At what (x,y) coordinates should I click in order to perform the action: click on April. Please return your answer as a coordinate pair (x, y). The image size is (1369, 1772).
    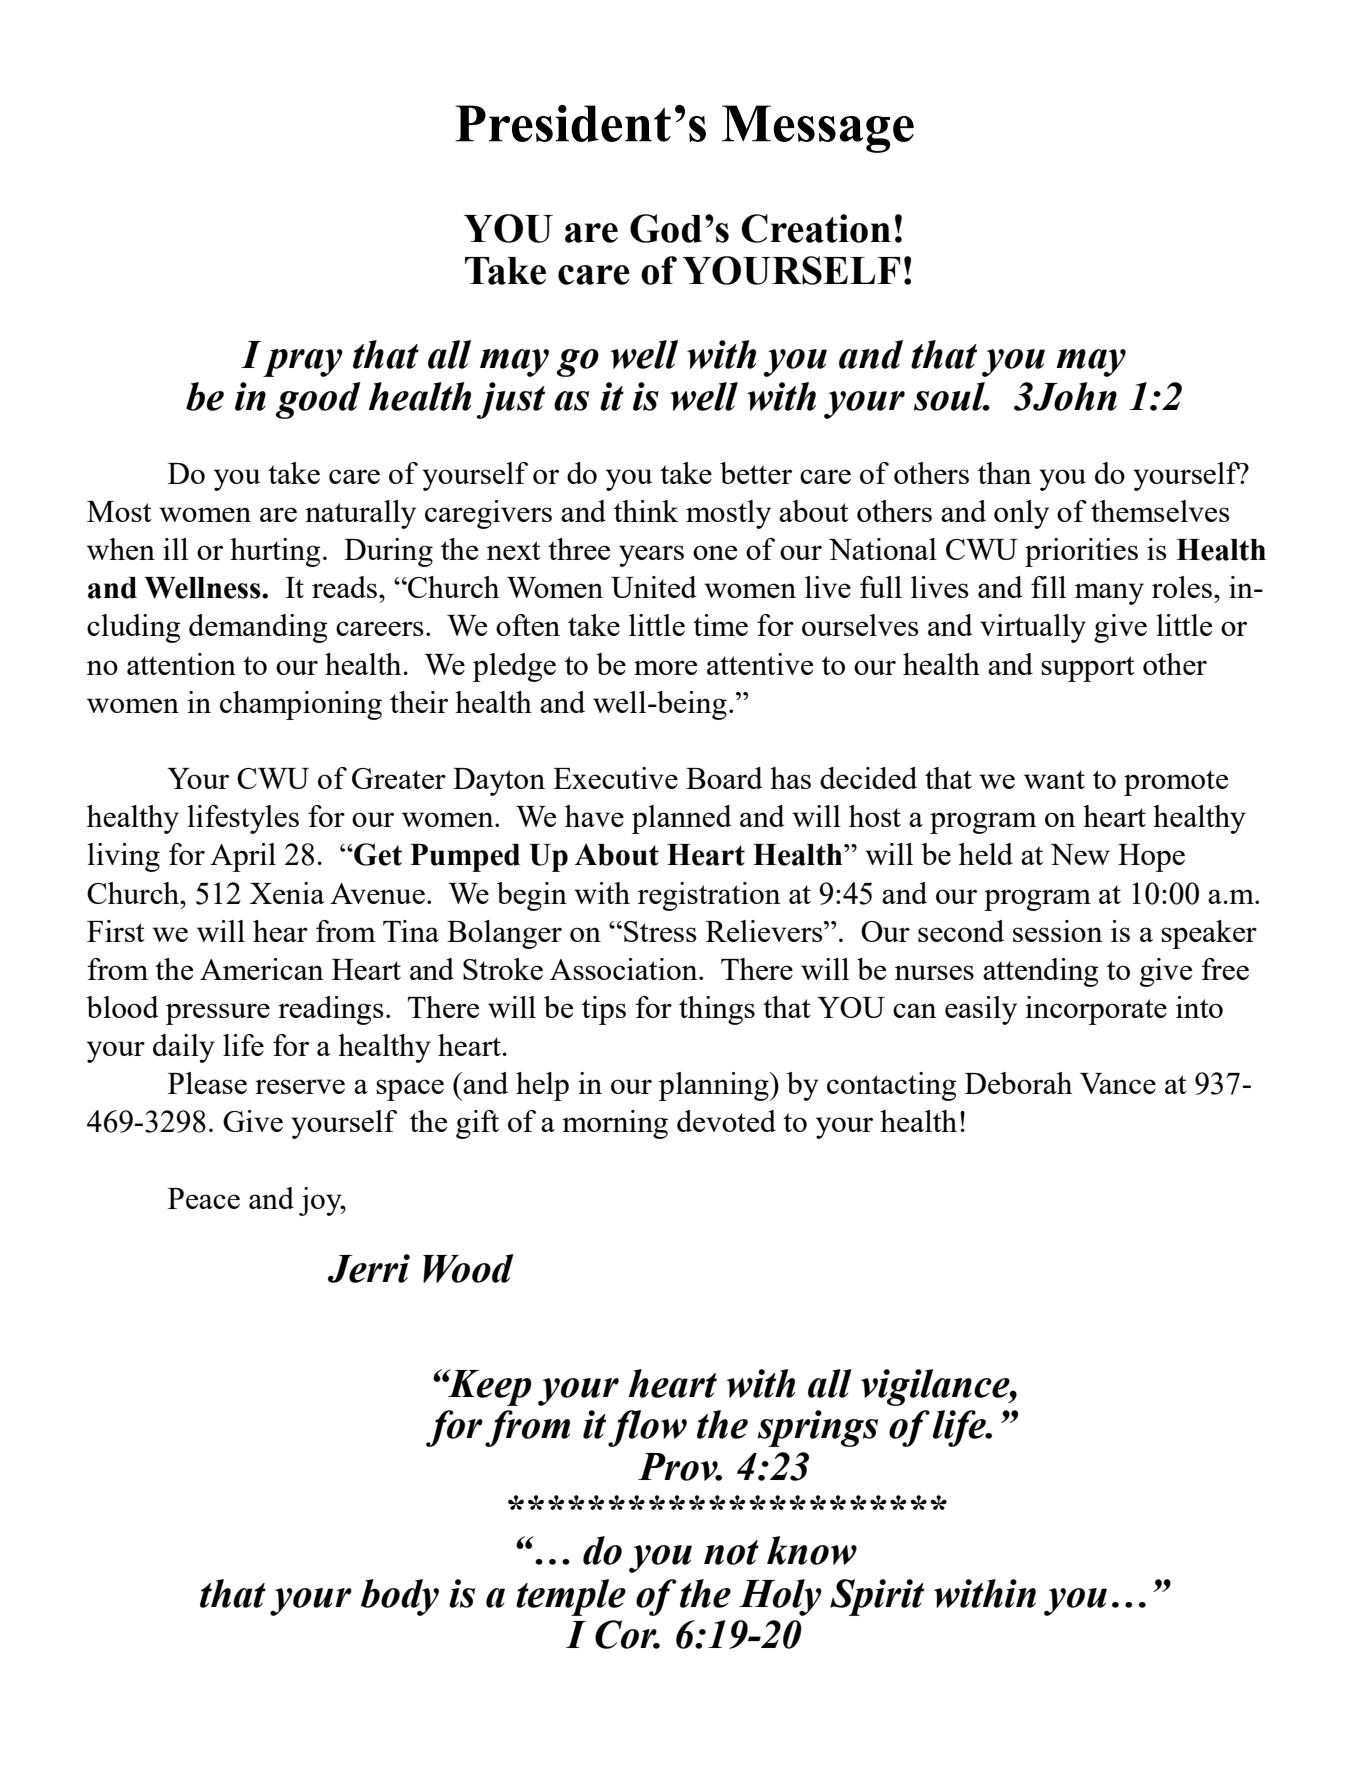
    Looking at the image, I should click on (243, 857).
